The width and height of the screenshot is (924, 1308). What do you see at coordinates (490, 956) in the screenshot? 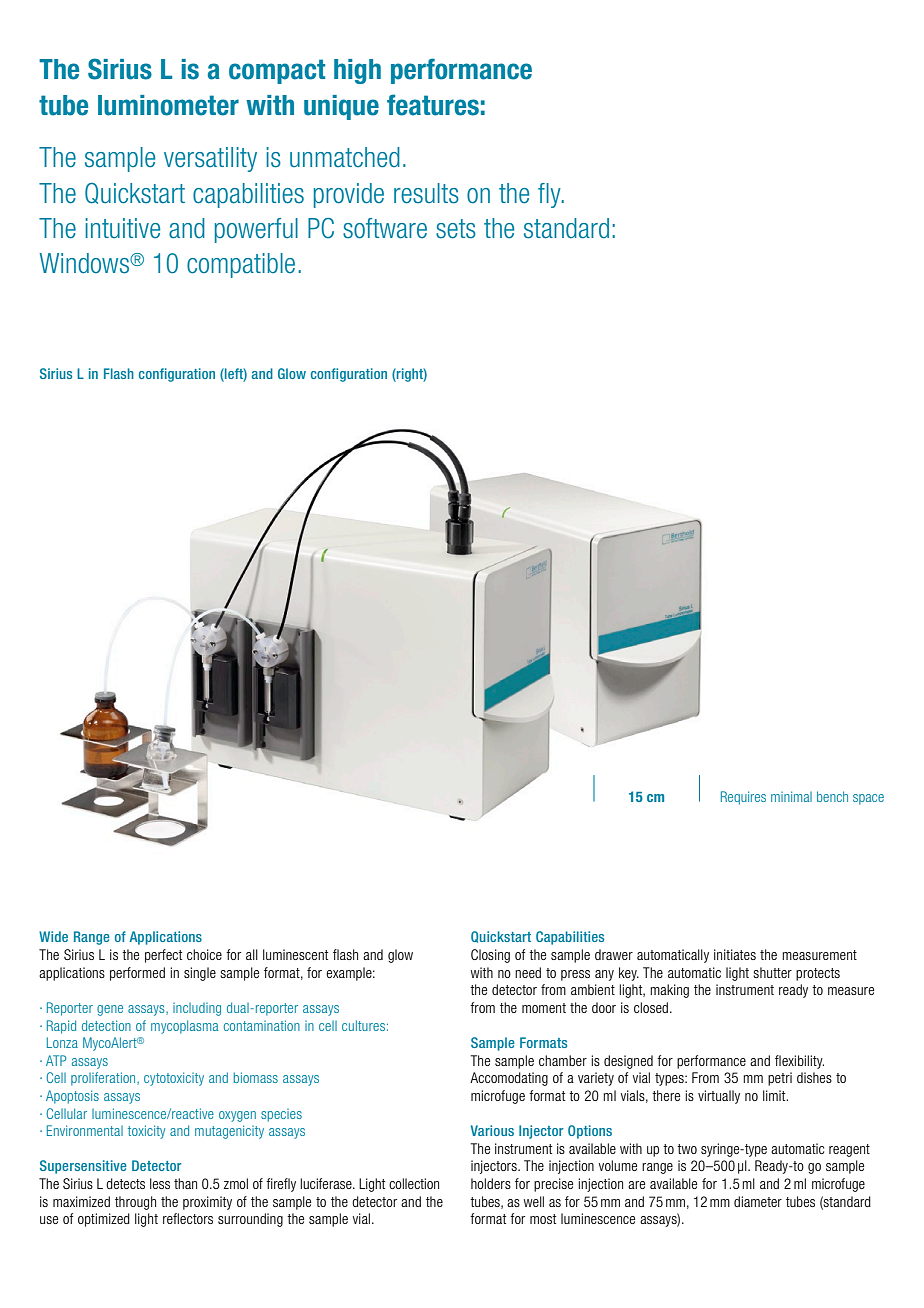
I see `Closing` at bounding box center [490, 956].
